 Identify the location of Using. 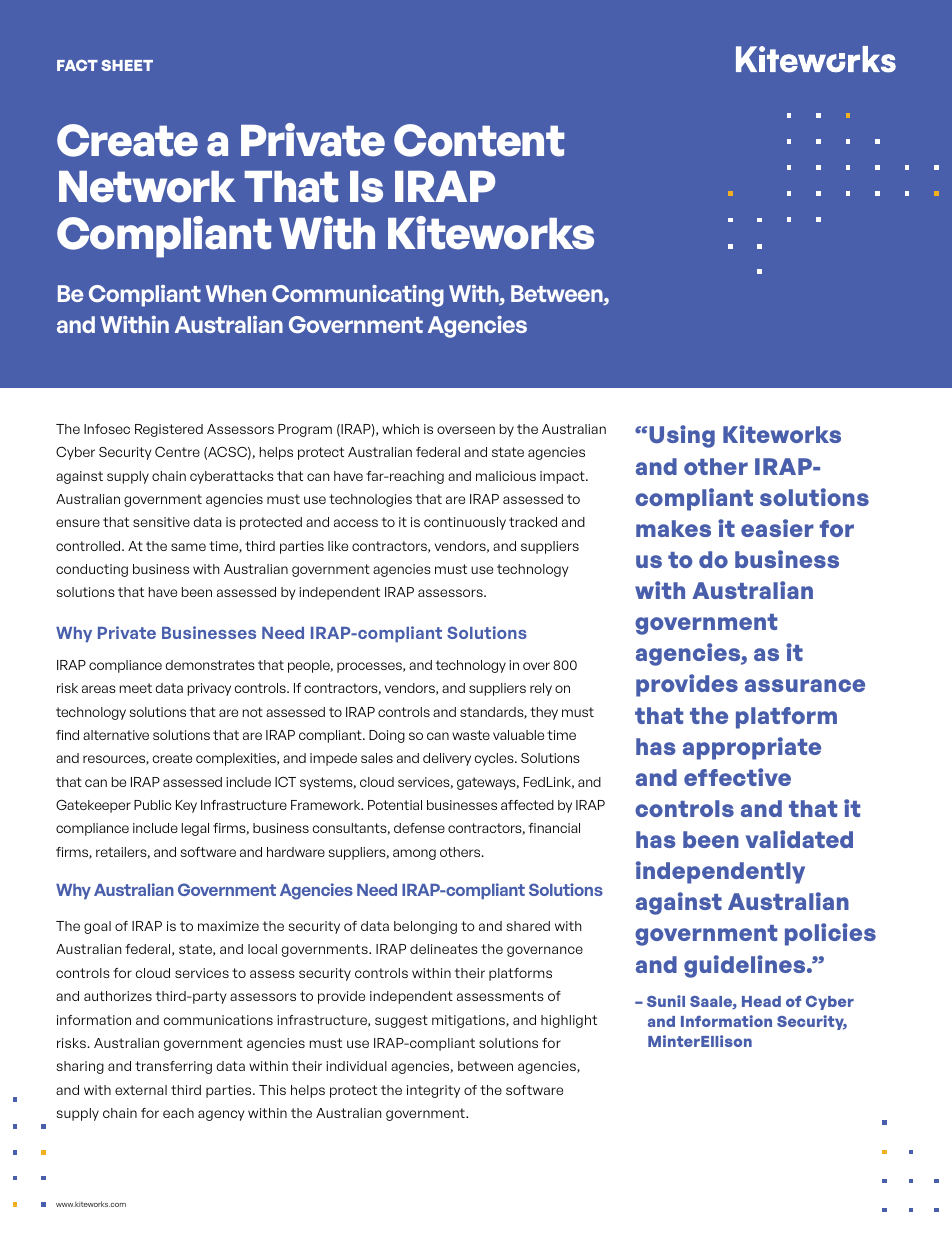
(682, 436).
